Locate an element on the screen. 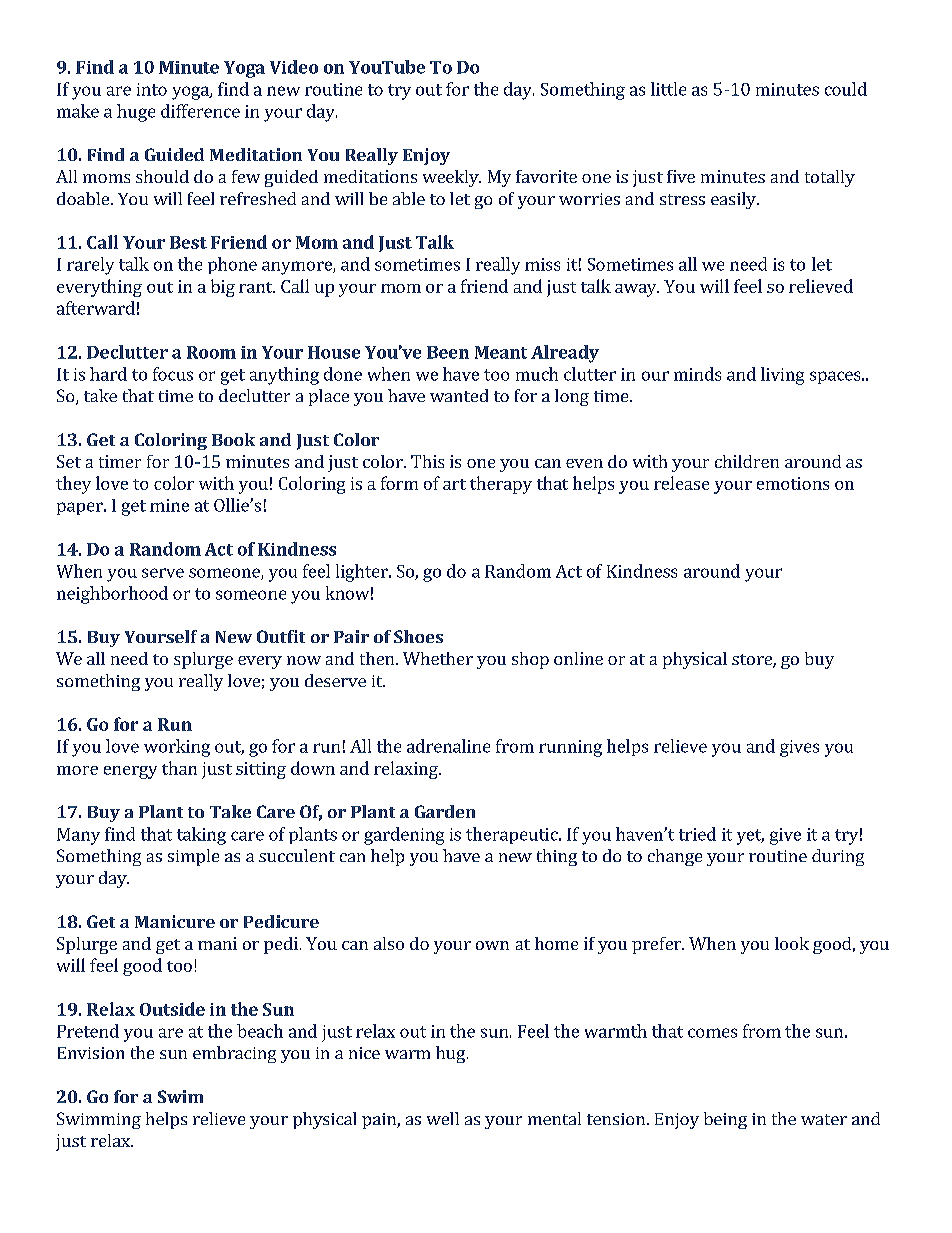 The width and height of the screenshot is (952, 1233). weekly is located at coordinates (452, 178).
